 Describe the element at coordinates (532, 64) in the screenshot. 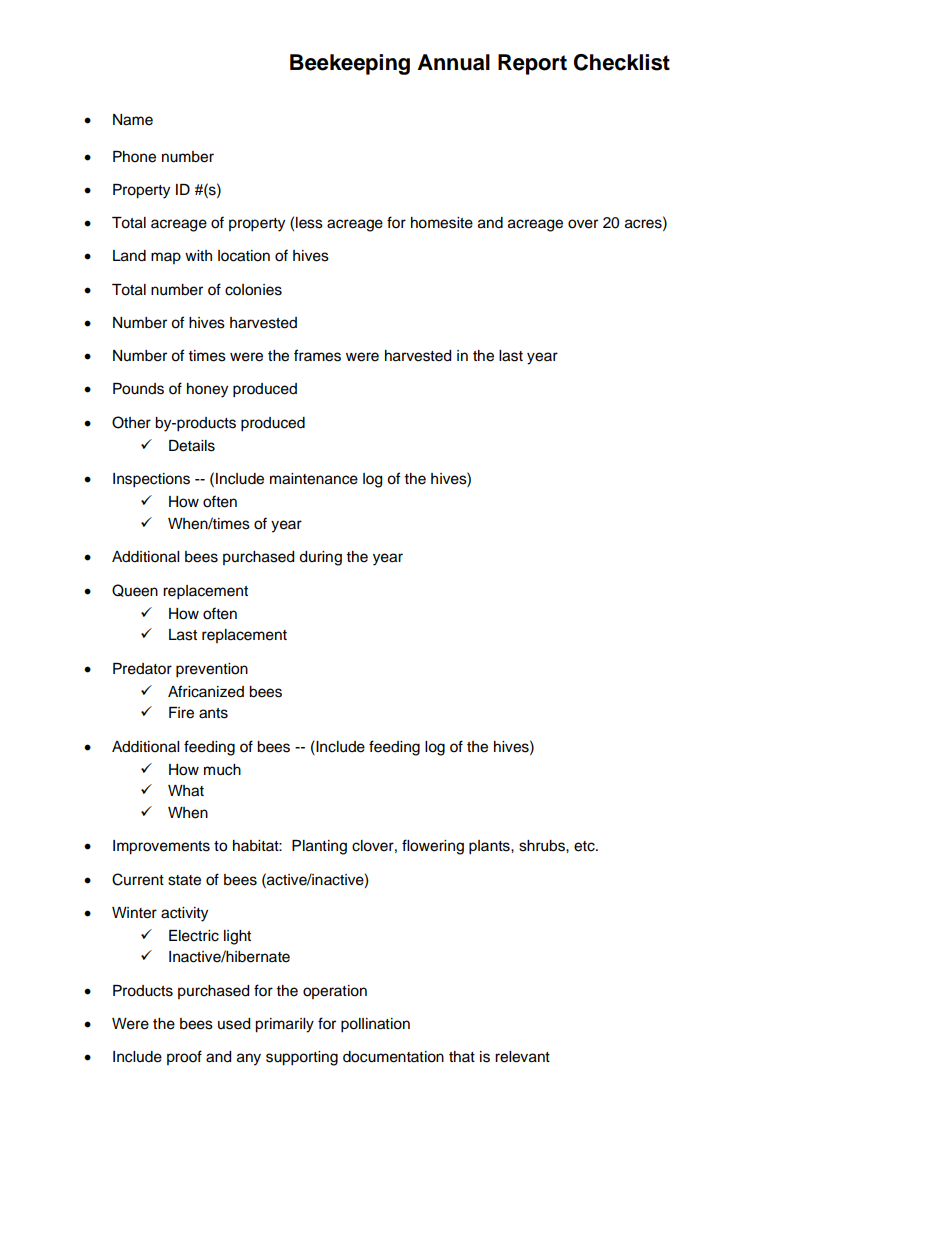

I see `Report` at that location.
